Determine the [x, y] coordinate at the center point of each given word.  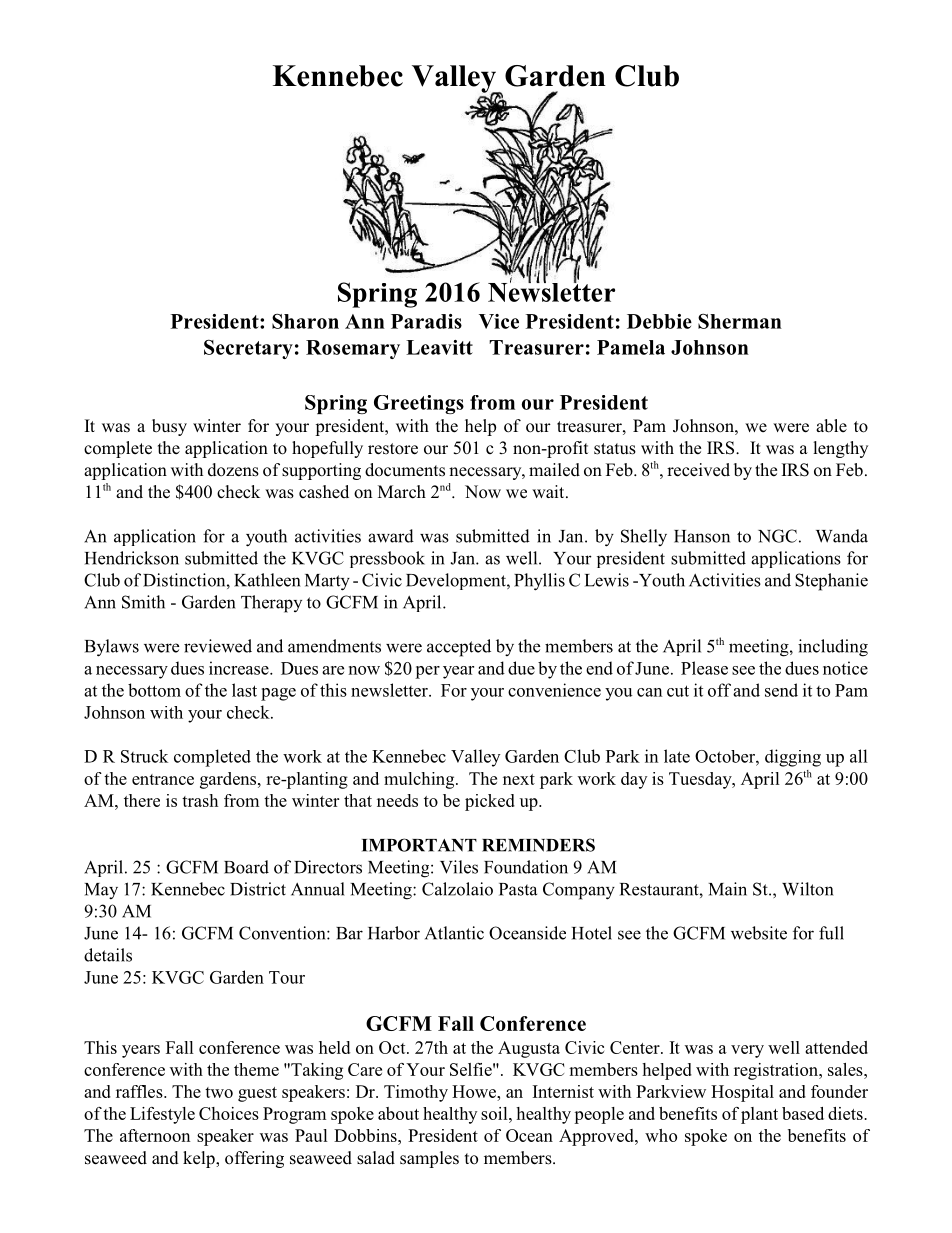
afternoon [155, 1135]
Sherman [740, 321]
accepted [459, 648]
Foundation [526, 867]
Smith [143, 602]
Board [246, 867]
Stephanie [831, 582]
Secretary [248, 349]
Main [728, 889]
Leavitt [439, 347]
